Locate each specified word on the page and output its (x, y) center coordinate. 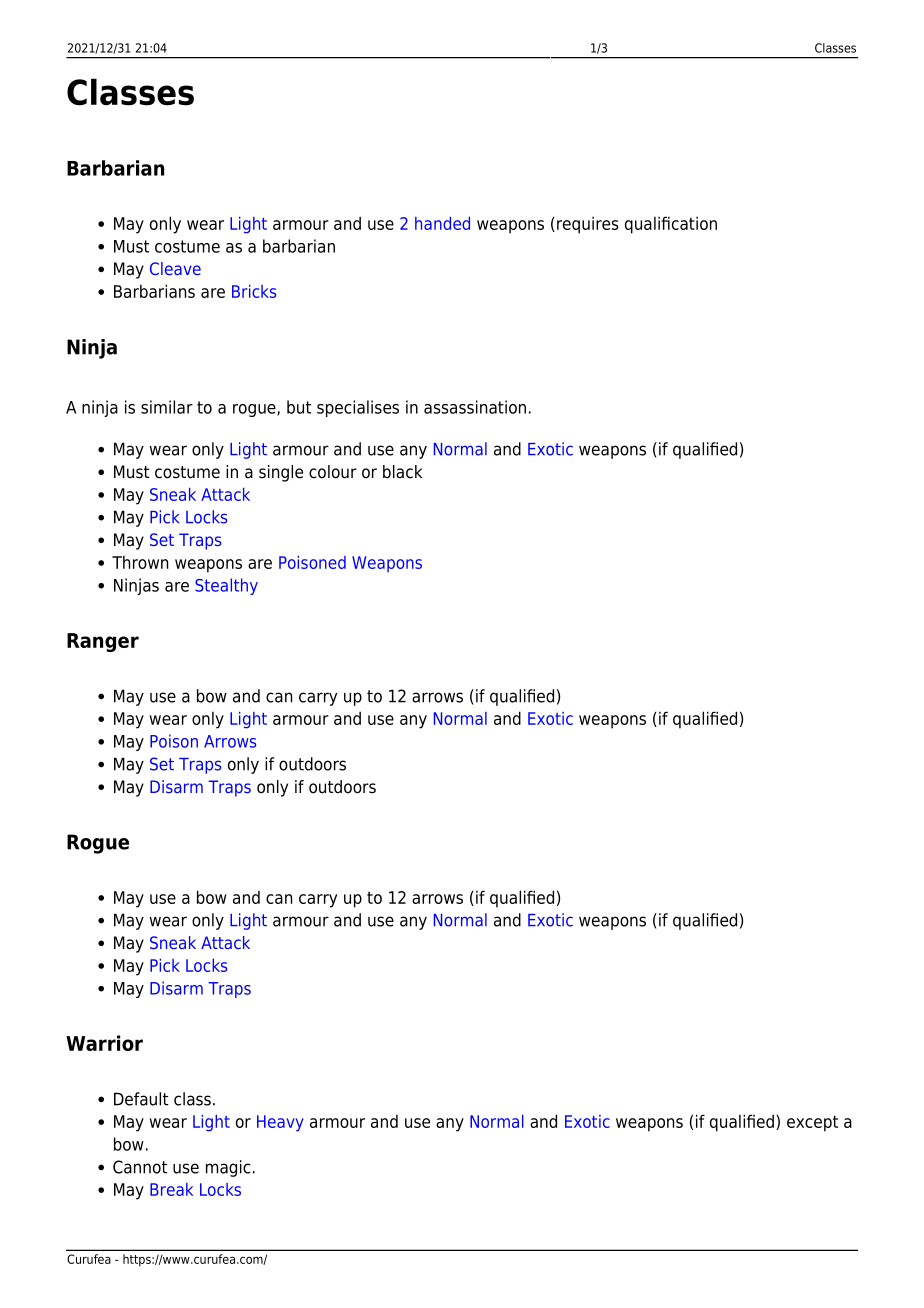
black (403, 472)
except (812, 1123)
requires (588, 225)
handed (442, 223)
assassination (475, 407)
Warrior (104, 1043)
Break (171, 1189)
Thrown (140, 562)
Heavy (280, 1123)
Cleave (175, 268)
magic (228, 1168)
